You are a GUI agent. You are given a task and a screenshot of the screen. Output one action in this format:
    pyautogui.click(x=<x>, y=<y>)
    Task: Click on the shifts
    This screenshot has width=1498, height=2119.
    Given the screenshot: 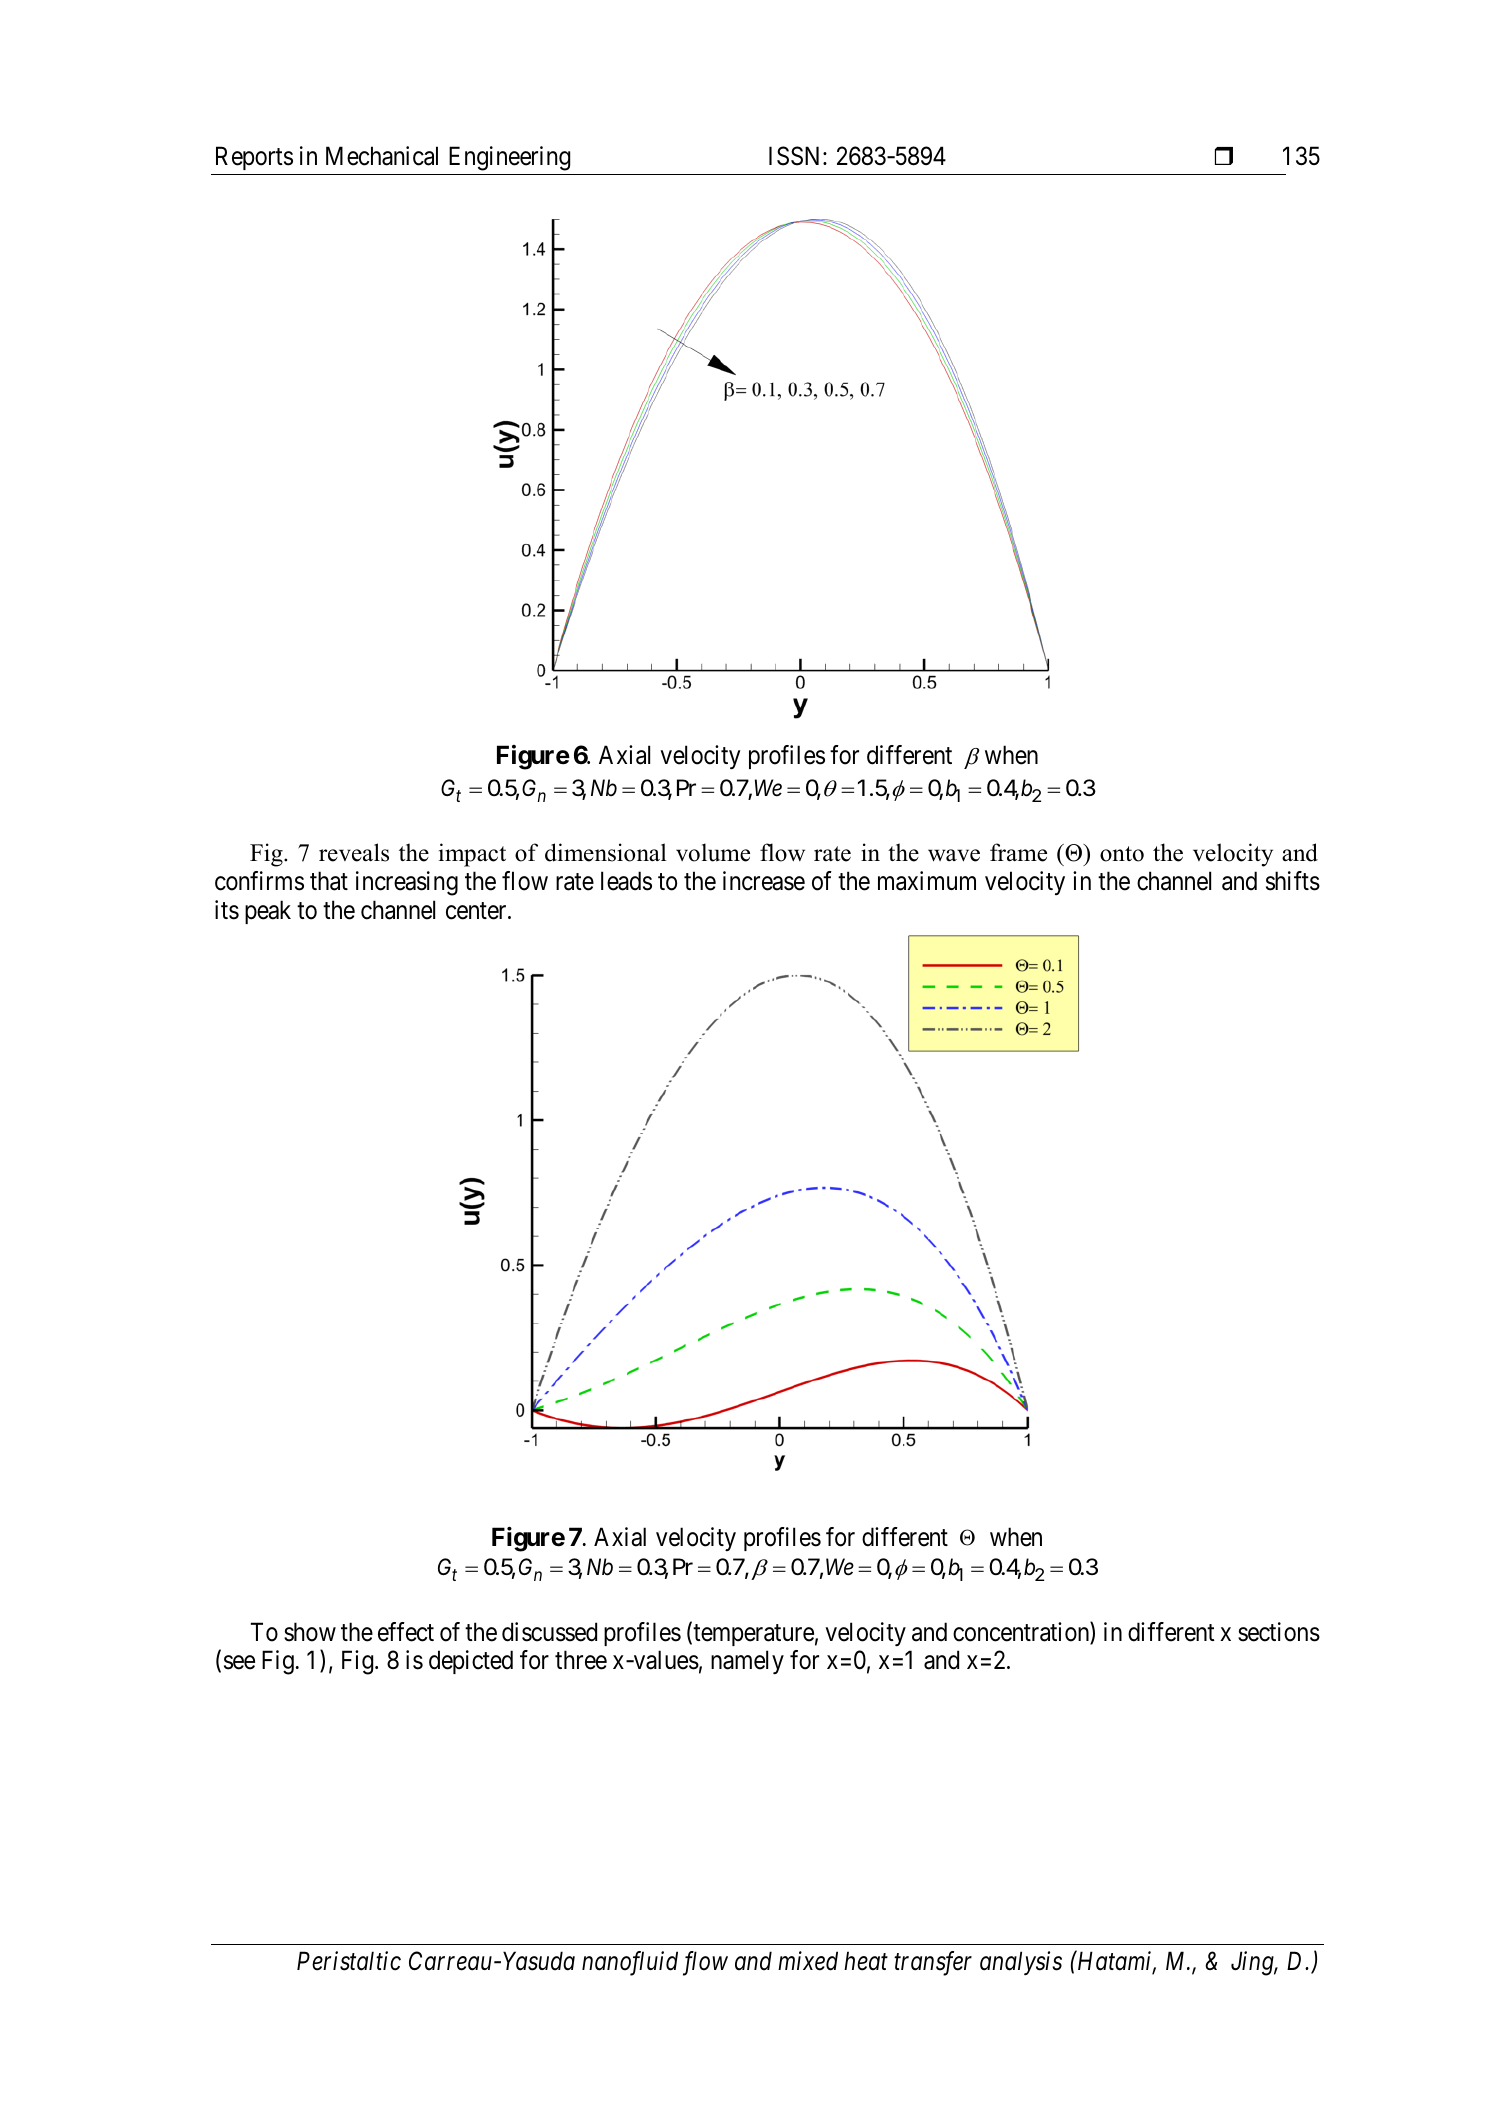 What is the action you would take?
    pyautogui.click(x=1293, y=881)
